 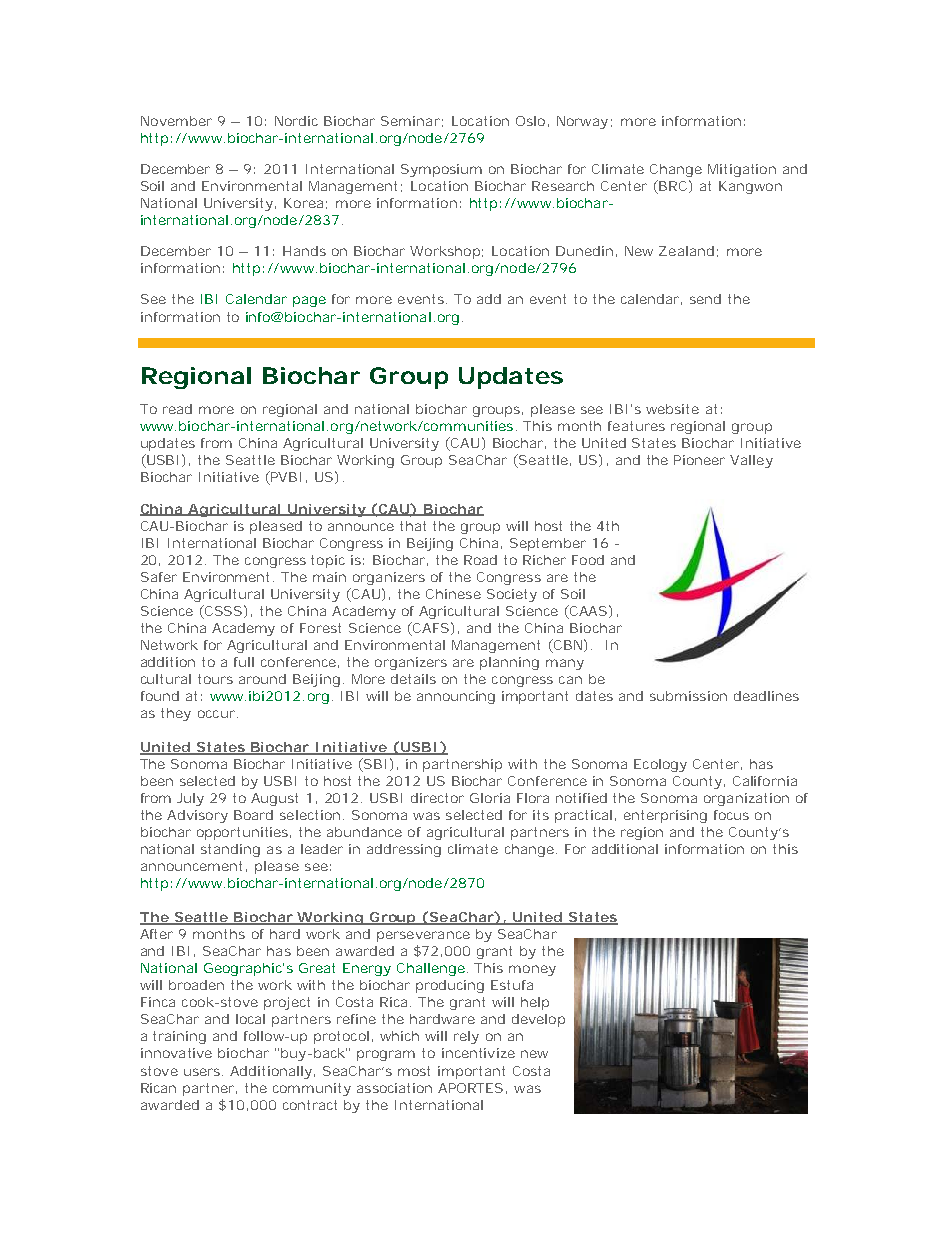 What do you see at coordinates (478, 1053) in the image?
I see `incentivize` at bounding box center [478, 1053].
